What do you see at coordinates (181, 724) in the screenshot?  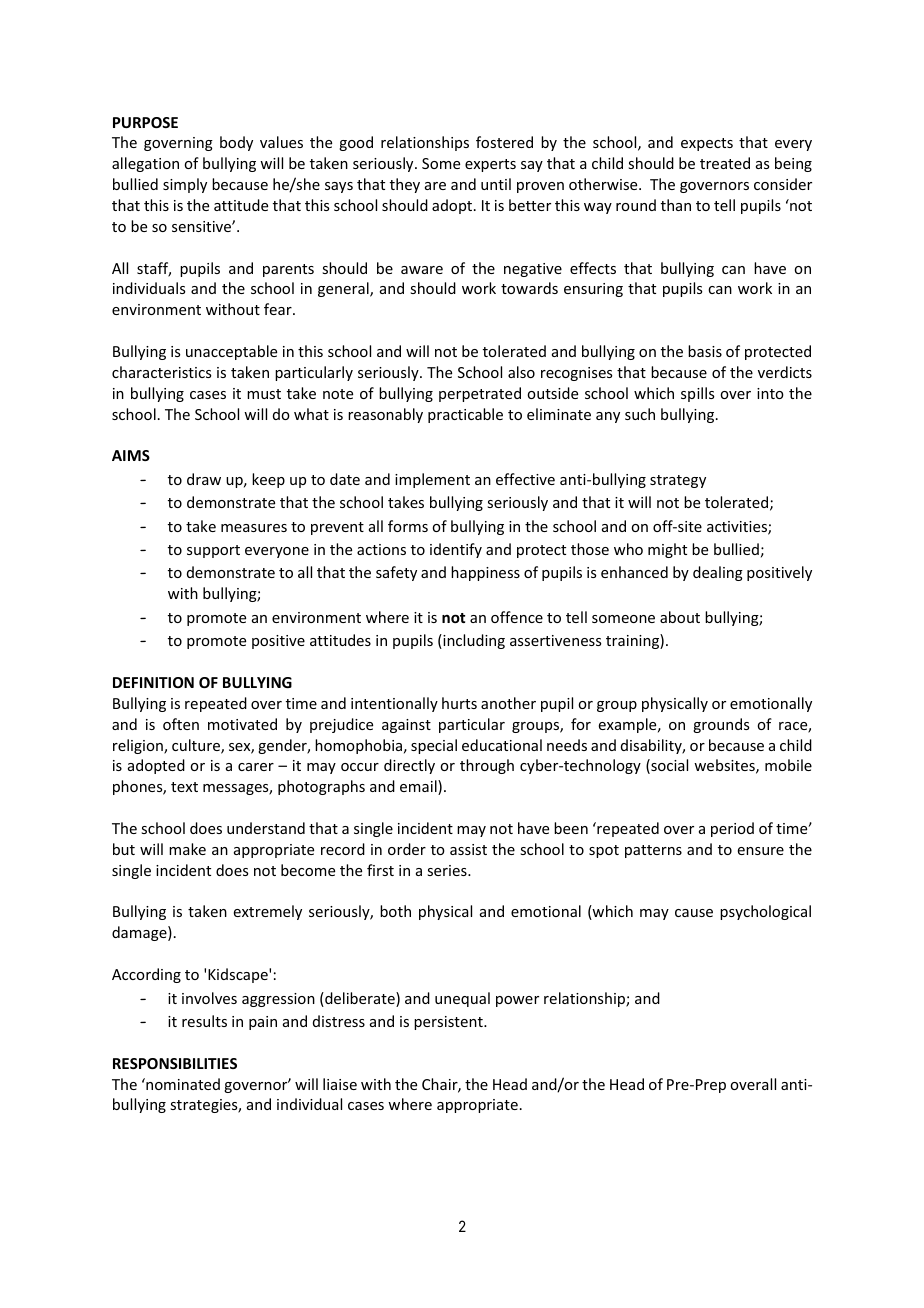 I see `often` at bounding box center [181, 724].
